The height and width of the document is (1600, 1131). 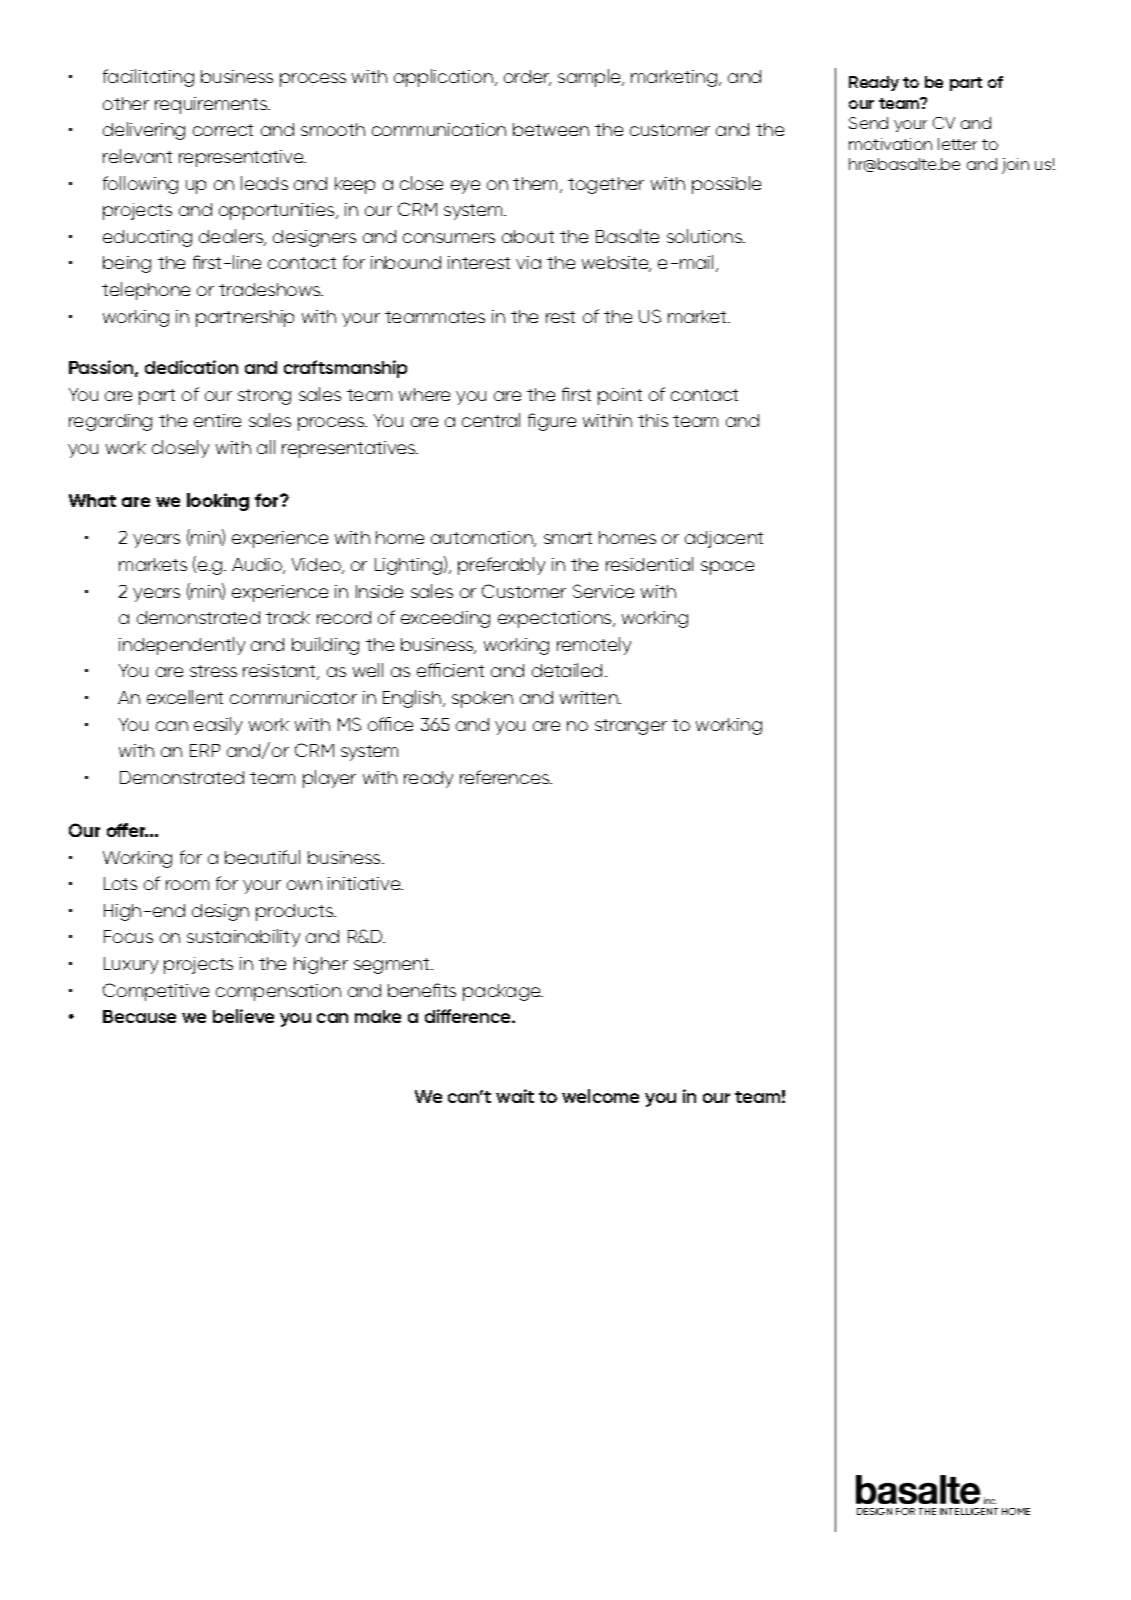 I want to click on Because, so click(x=139, y=1016).
